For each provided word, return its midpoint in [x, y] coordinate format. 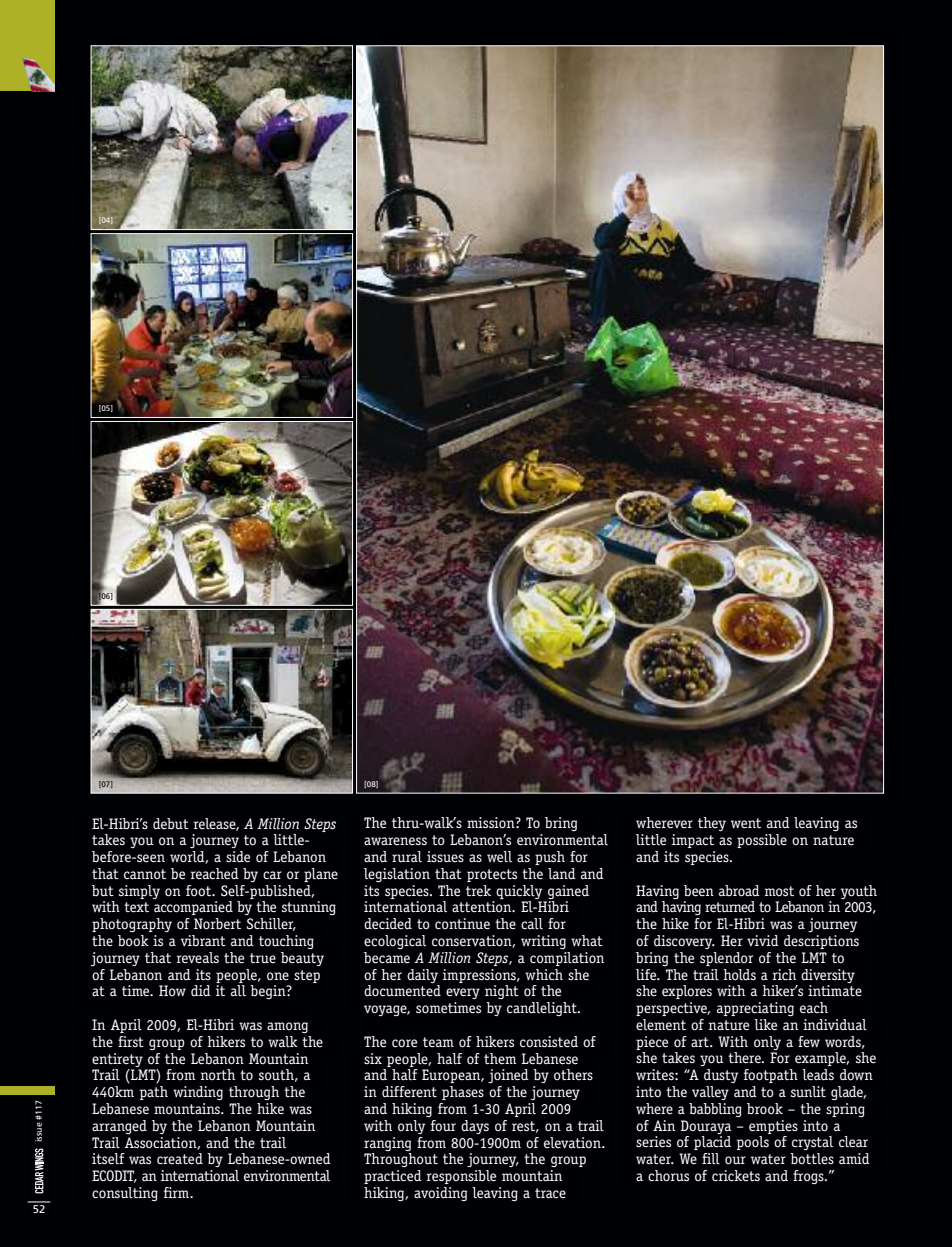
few [809, 1041]
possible [762, 841]
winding [198, 1093]
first [131, 1041]
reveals [198, 957]
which [544, 974]
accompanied [193, 908]
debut [171, 824]
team [438, 1042]
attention [483, 906]
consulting [125, 1194]
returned [730, 907]
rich [784, 974]
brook [765, 1109]
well [499, 857]
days [475, 1127]
